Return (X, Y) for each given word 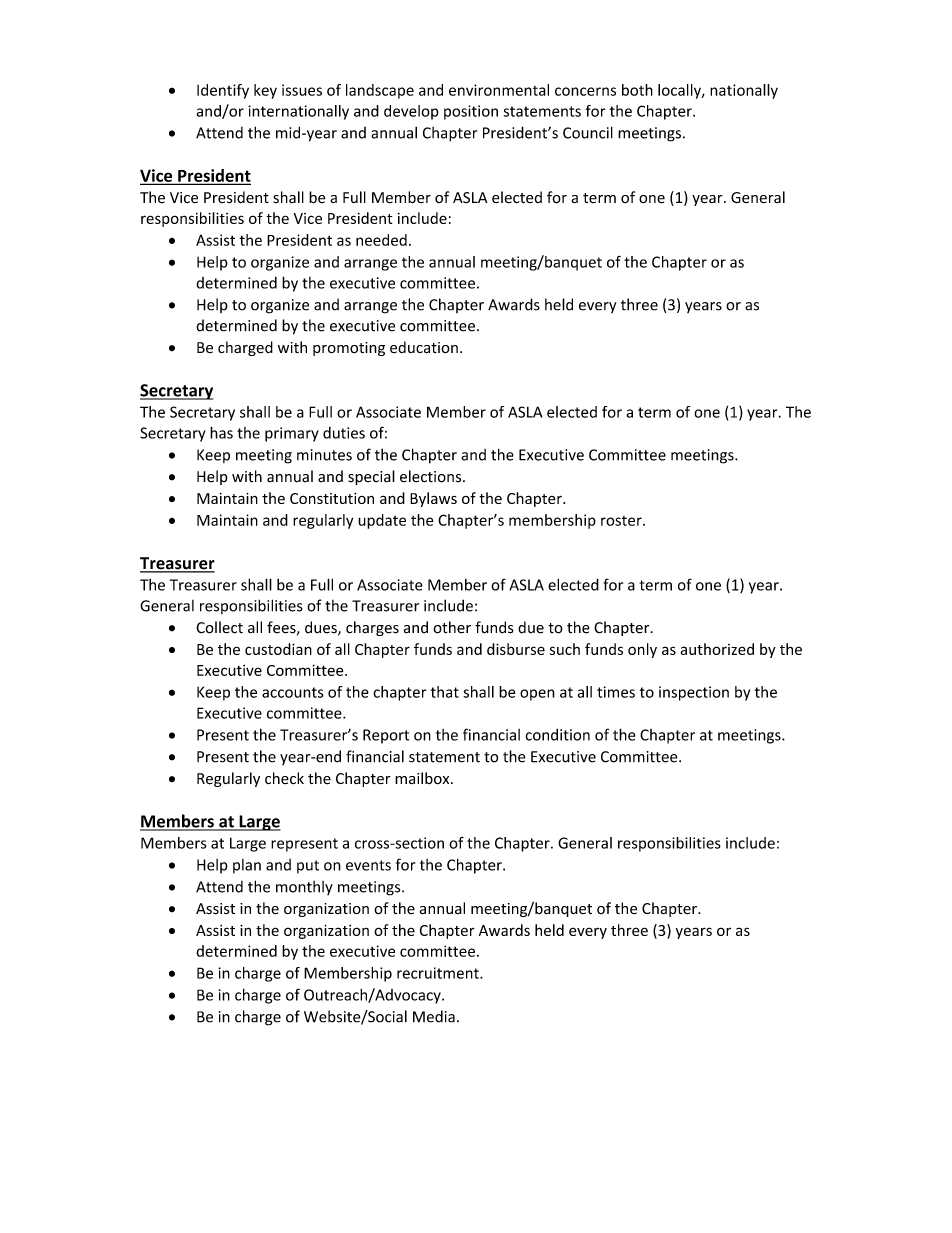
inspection (694, 693)
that (445, 692)
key (265, 91)
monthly (304, 887)
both (637, 90)
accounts (293, 692)
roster (622, 521)
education (424, 347)
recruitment (439, 973)
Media (434, 1016)
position (471, 112)
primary (292, 434)
